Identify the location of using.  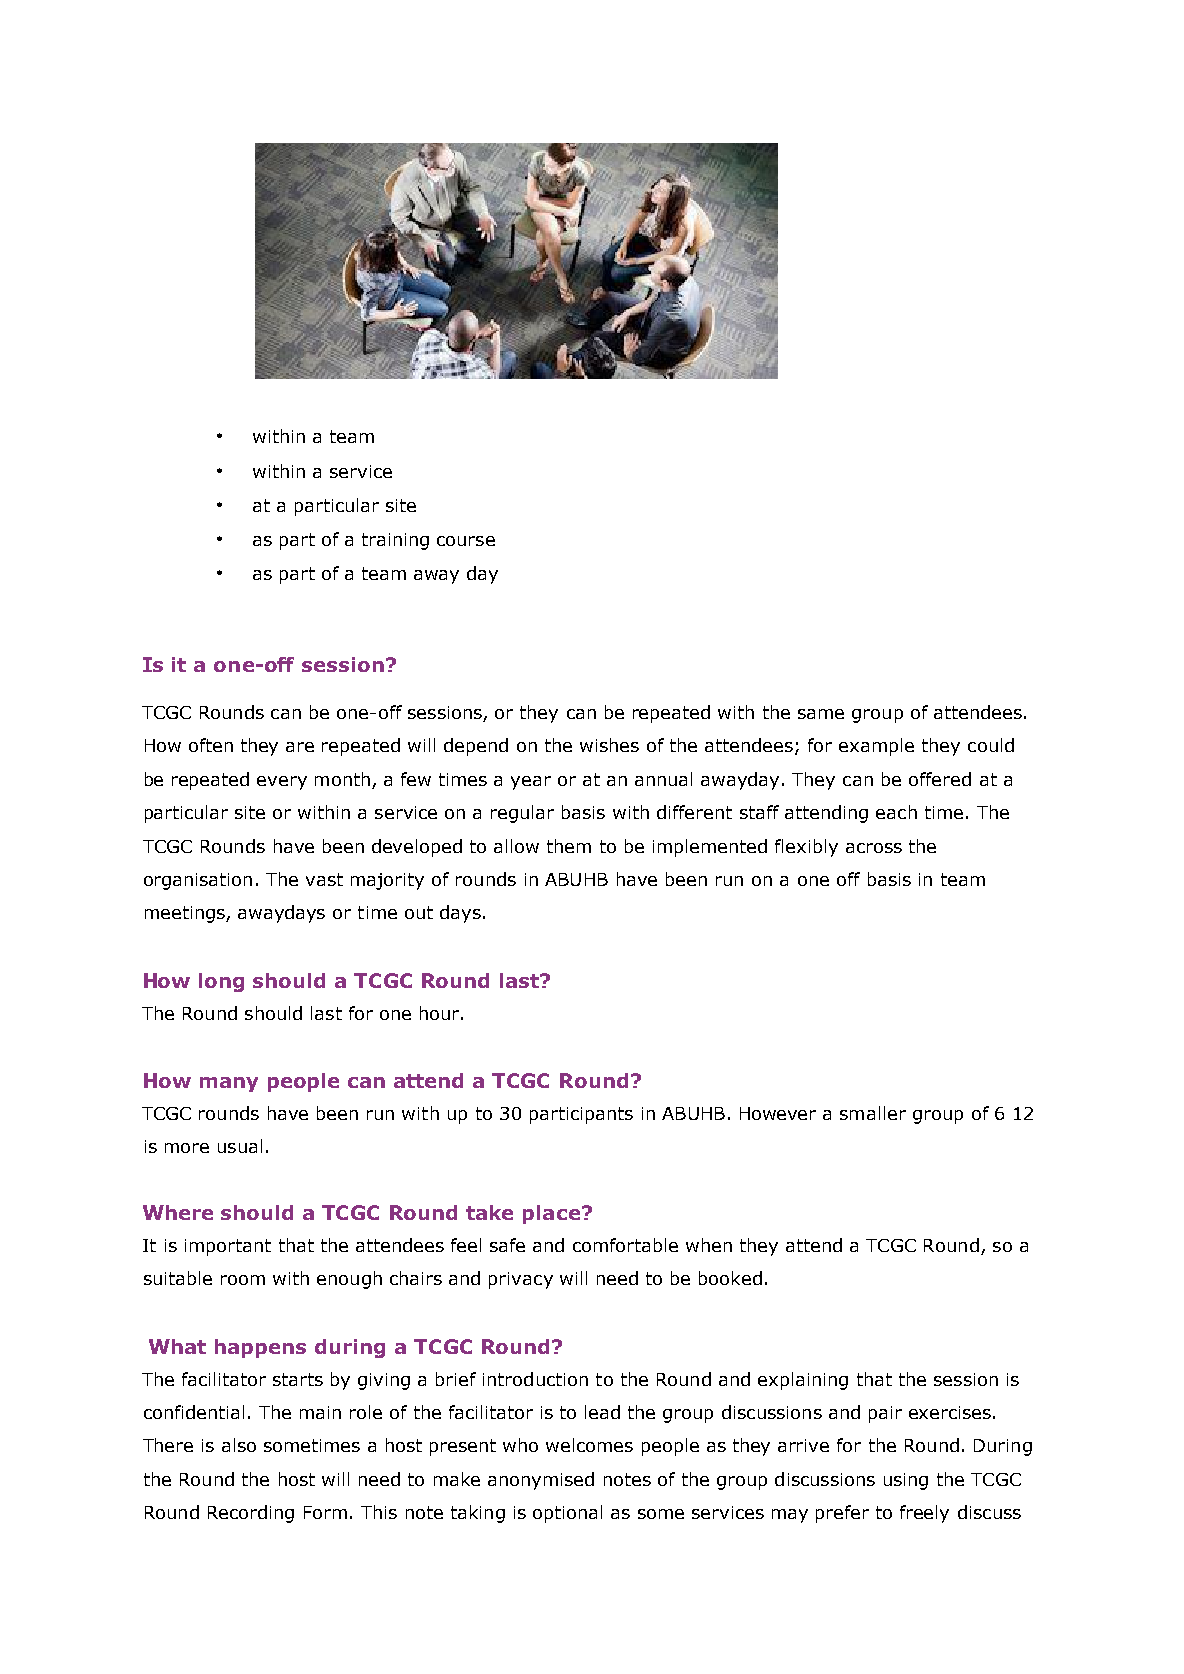
(906, 1481).
